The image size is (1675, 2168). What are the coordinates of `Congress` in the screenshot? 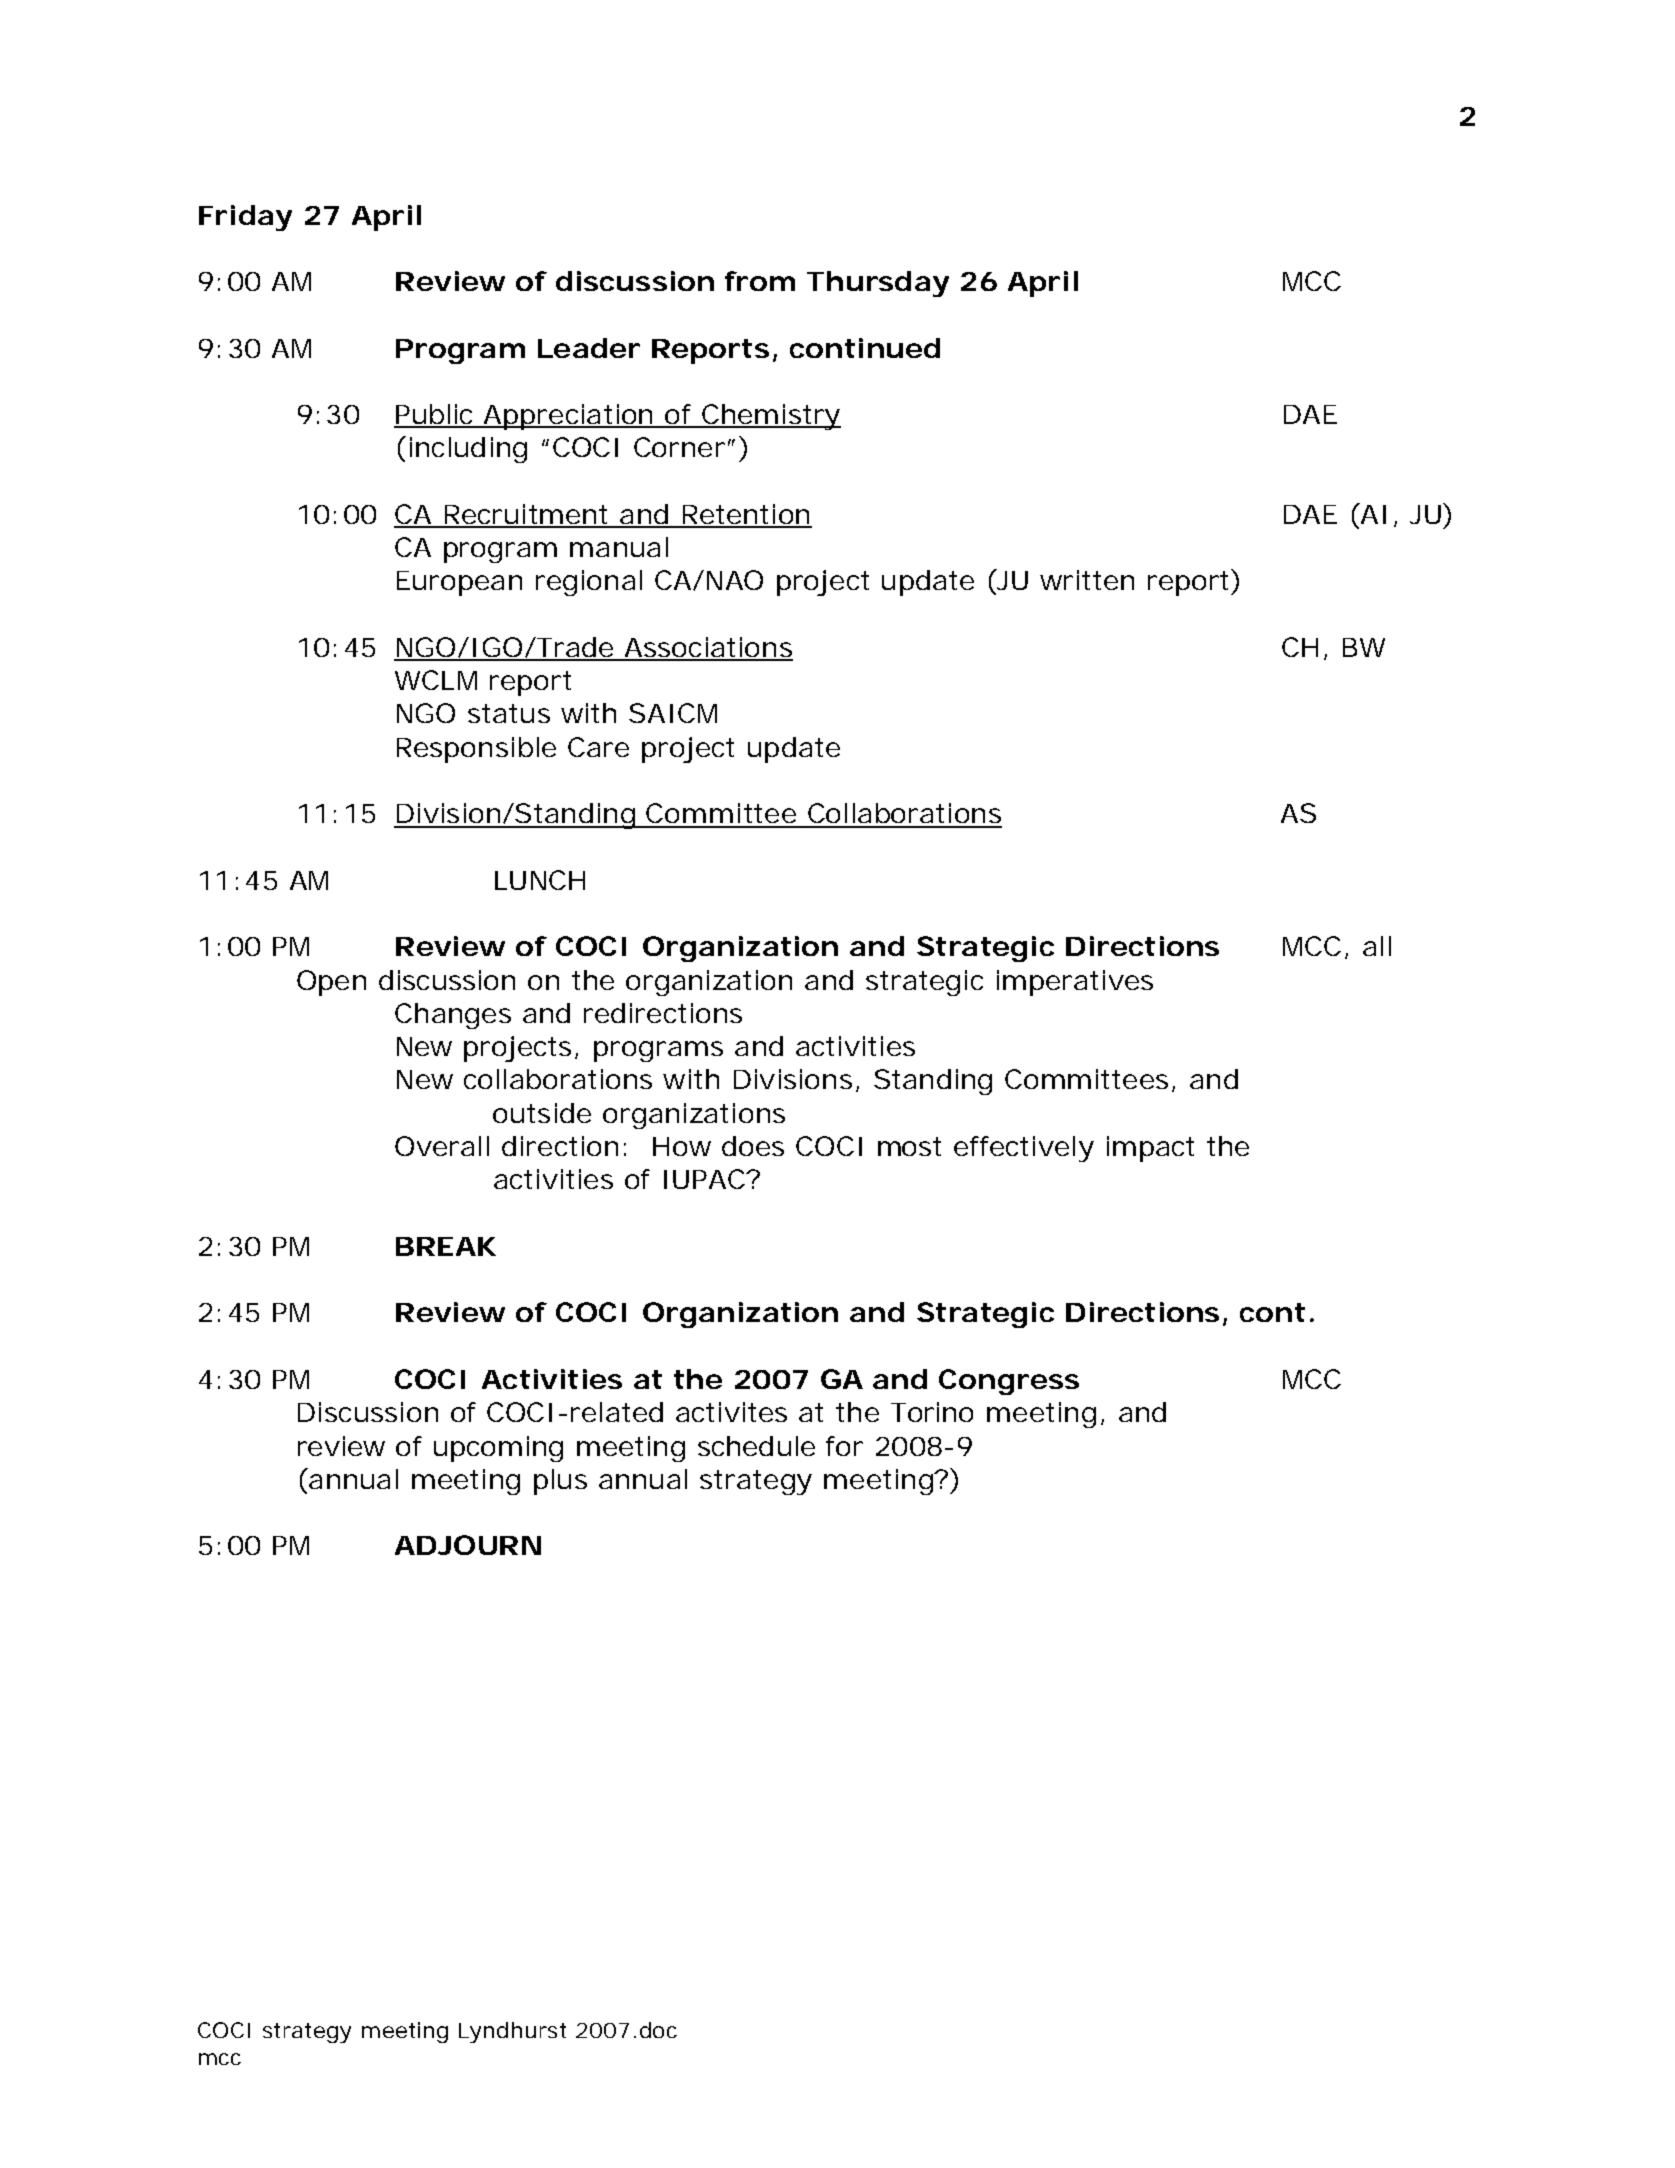 It's located at (1009, 1382).
